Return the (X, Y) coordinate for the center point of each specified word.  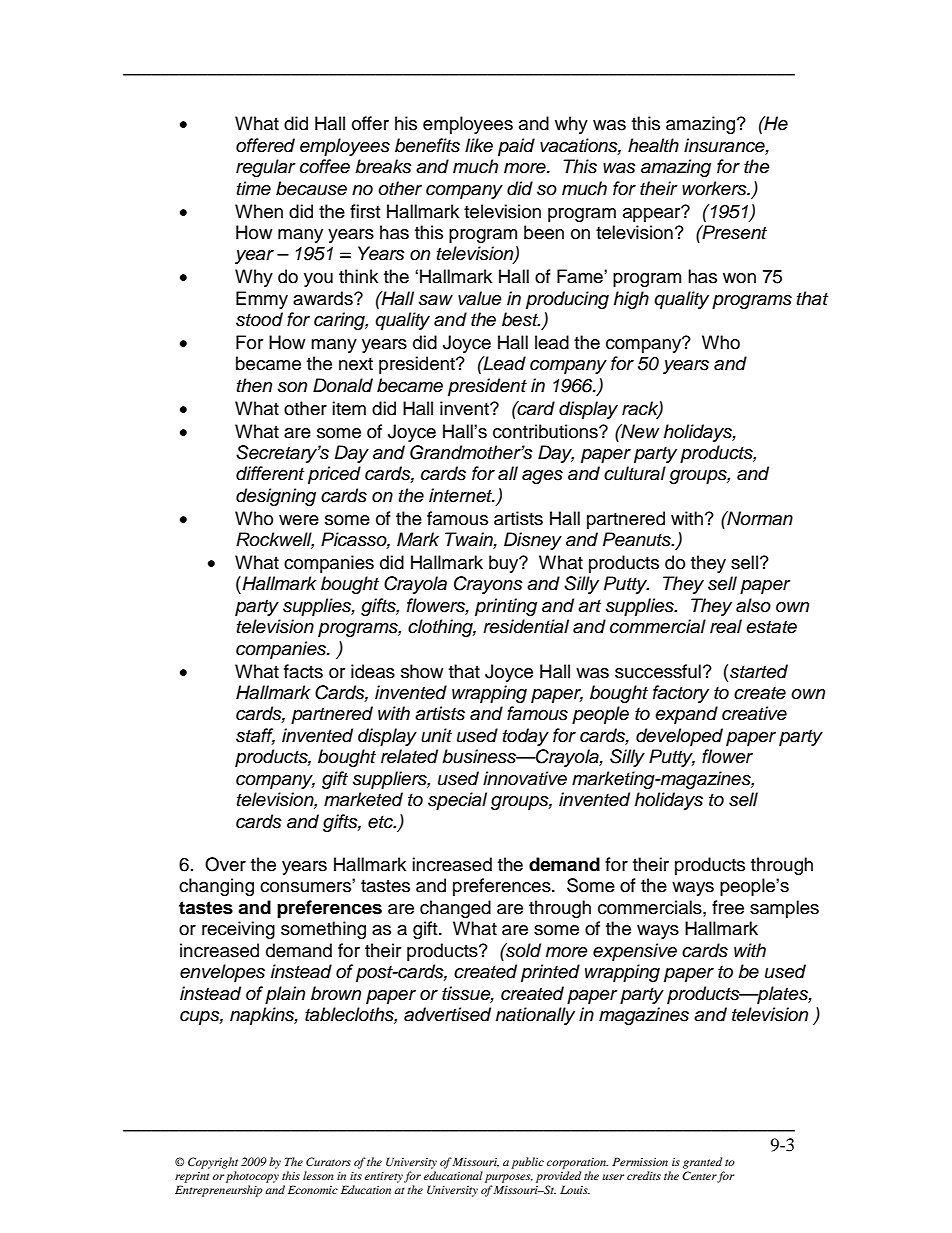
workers (715, 188)
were (299, 520)
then (254, 385)
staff (255, 736)
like (479, 145)
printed (550, 973)
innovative (525, 778)
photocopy (252, 1177)
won (739, 278)
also (753, 605)
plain (285, 995)
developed (679, 737)
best (521, 319)
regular (266, 168)
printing (506, 607)
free (728, 907)
